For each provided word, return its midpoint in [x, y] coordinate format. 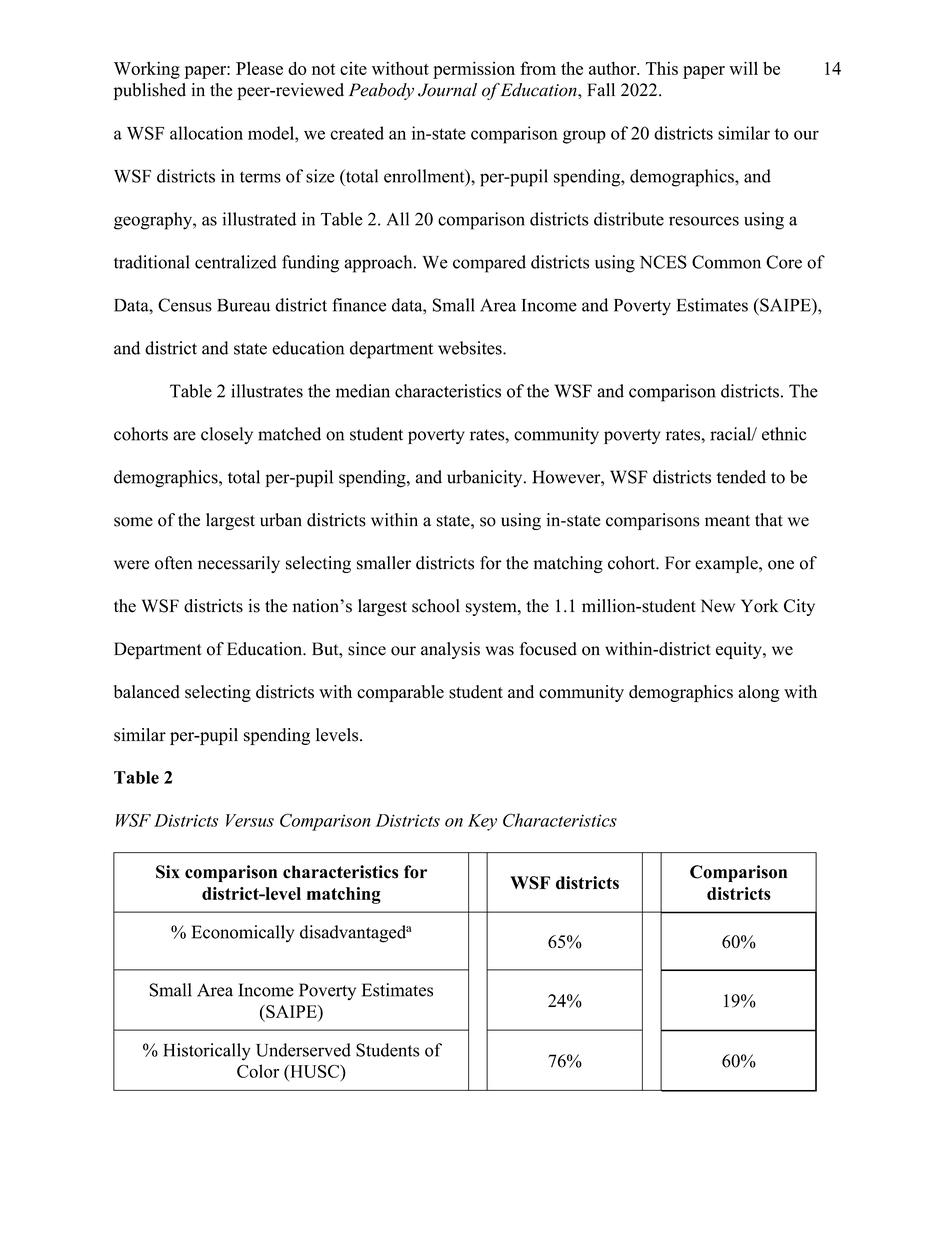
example [727, 564]
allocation [206, 133]
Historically [207, 1052]
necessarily [239, 564]
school [436, 606]
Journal [447, 90]
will [743, 68]
